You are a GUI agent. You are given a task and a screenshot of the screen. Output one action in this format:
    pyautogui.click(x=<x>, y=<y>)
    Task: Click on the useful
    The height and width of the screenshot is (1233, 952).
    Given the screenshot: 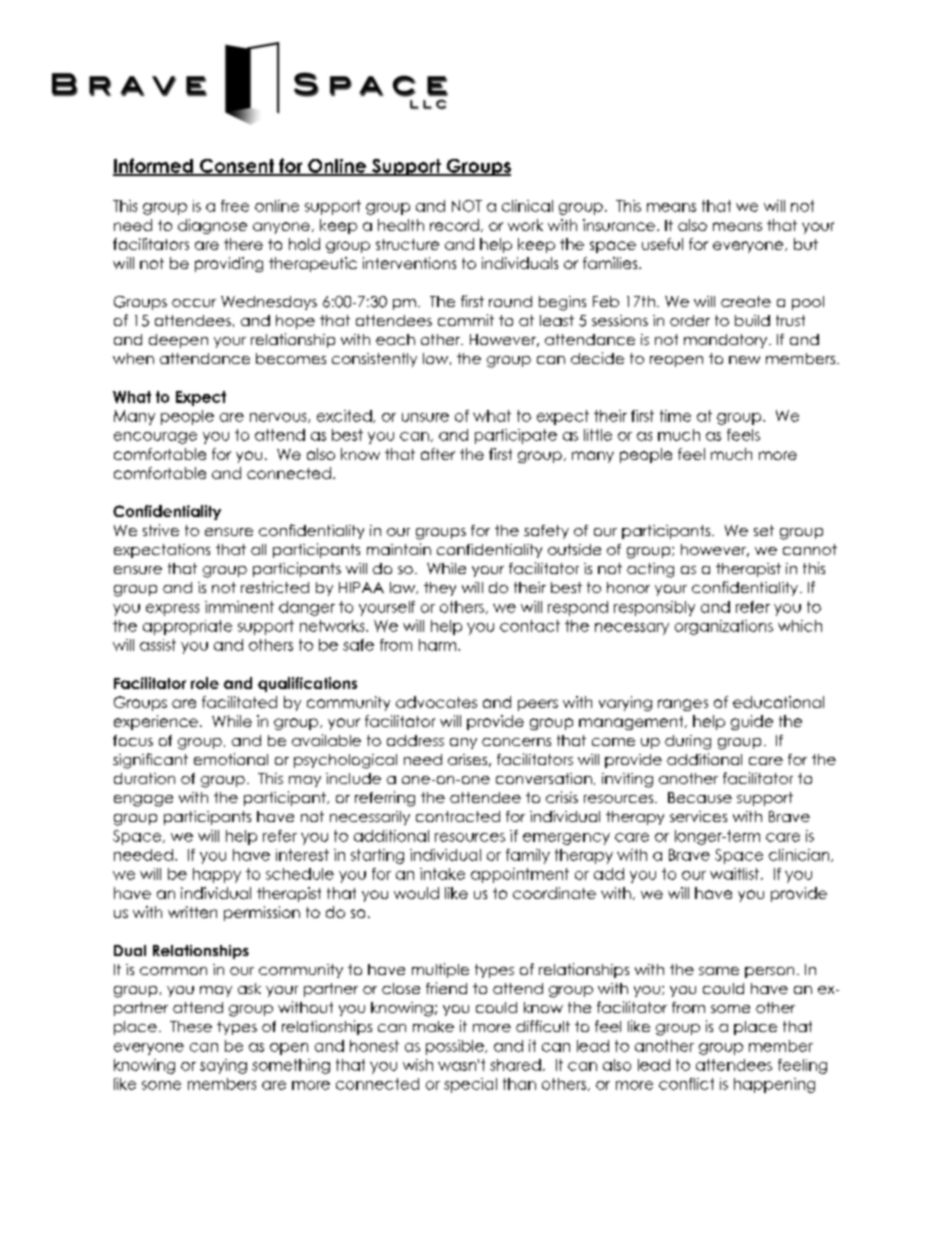 What is the action you would take?
    pyautogui.click(x=662, y=244)
